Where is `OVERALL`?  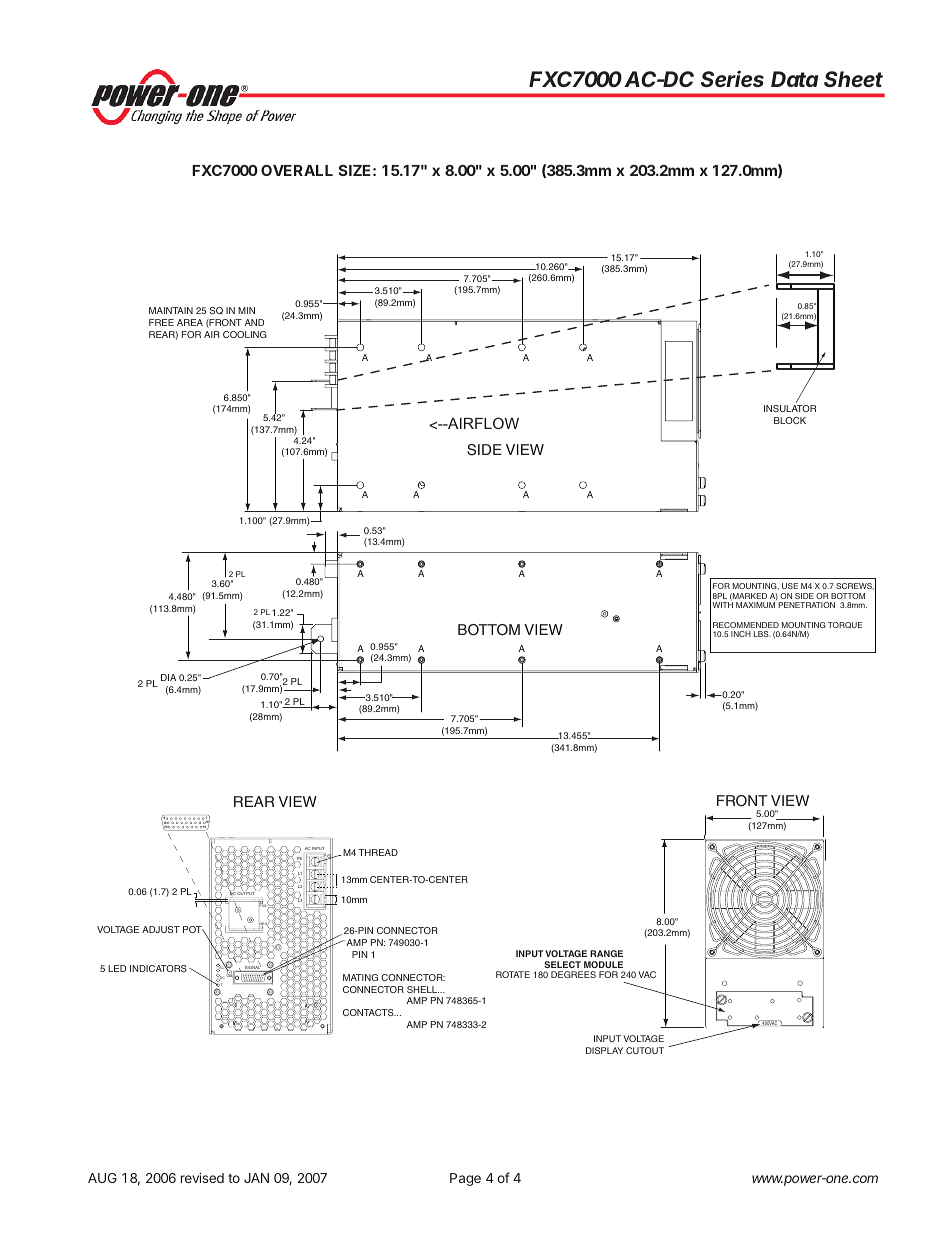
OVERALL is located at coordinates (297, 170).
